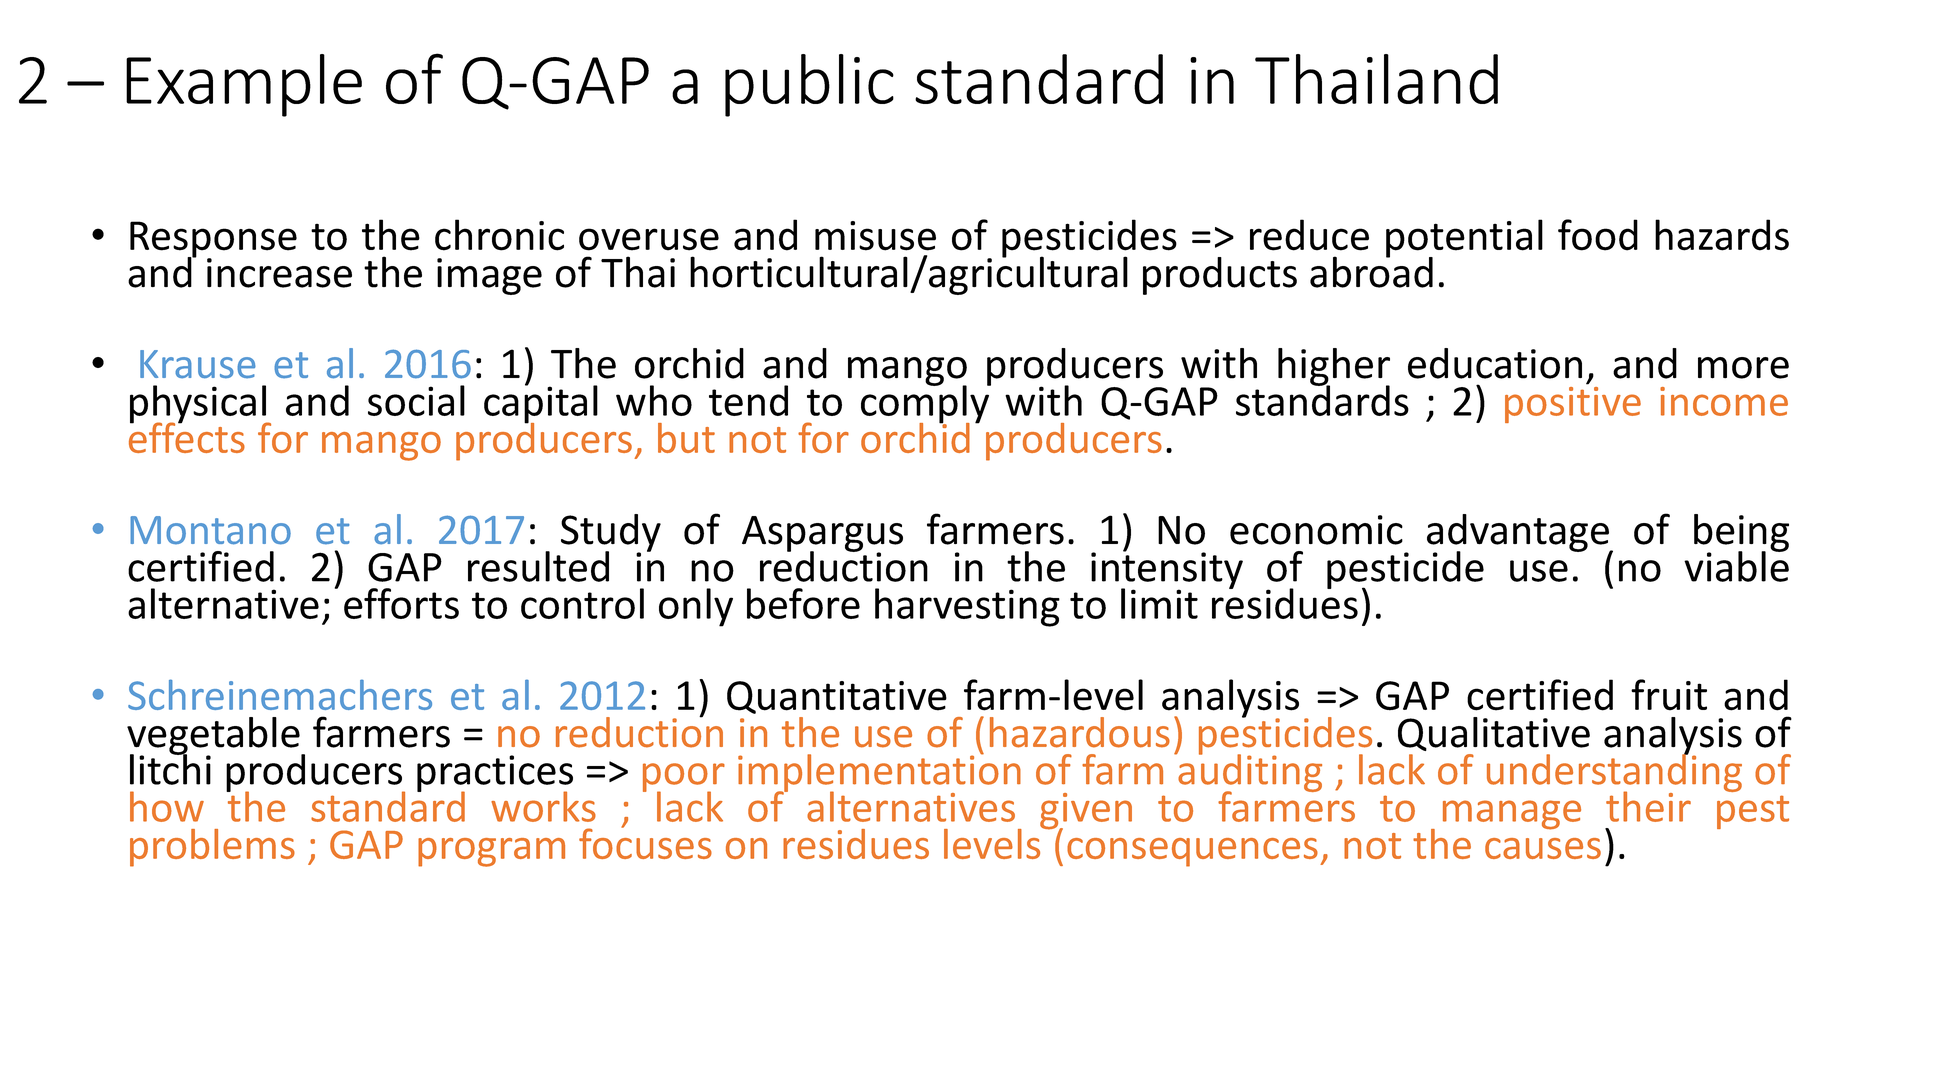 The width and height of the image is (1936, 1089). I want to click on social, so click(416, 400).
